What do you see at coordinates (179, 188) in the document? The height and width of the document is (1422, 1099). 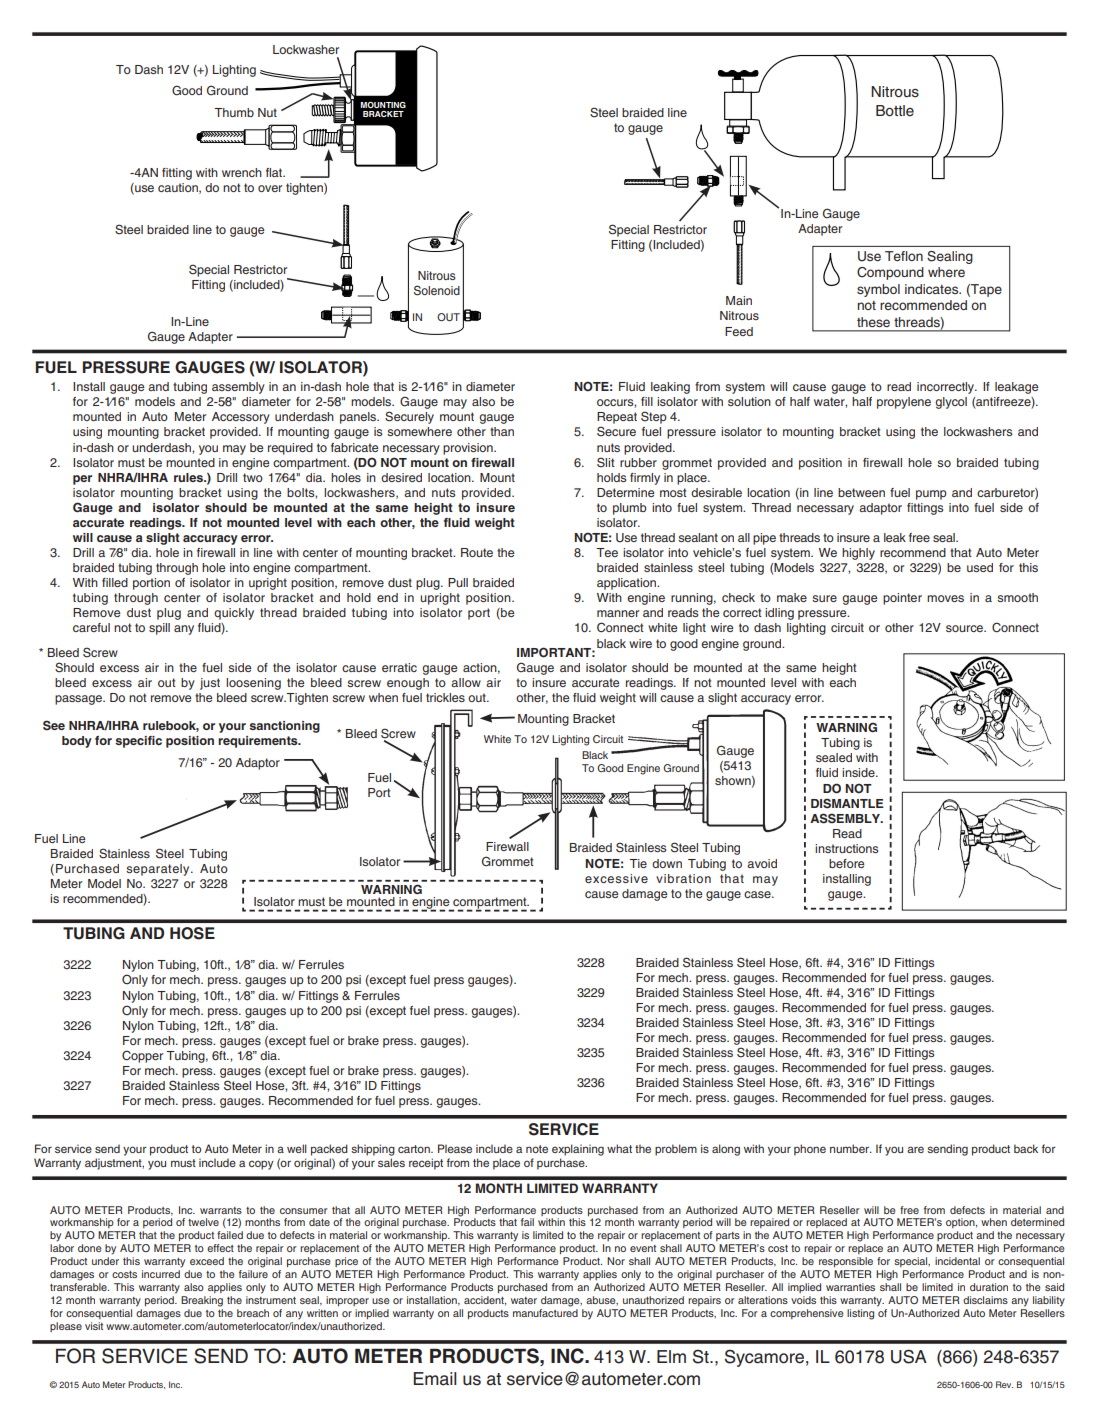 I see `caution` at bounding box center [179, 188].
